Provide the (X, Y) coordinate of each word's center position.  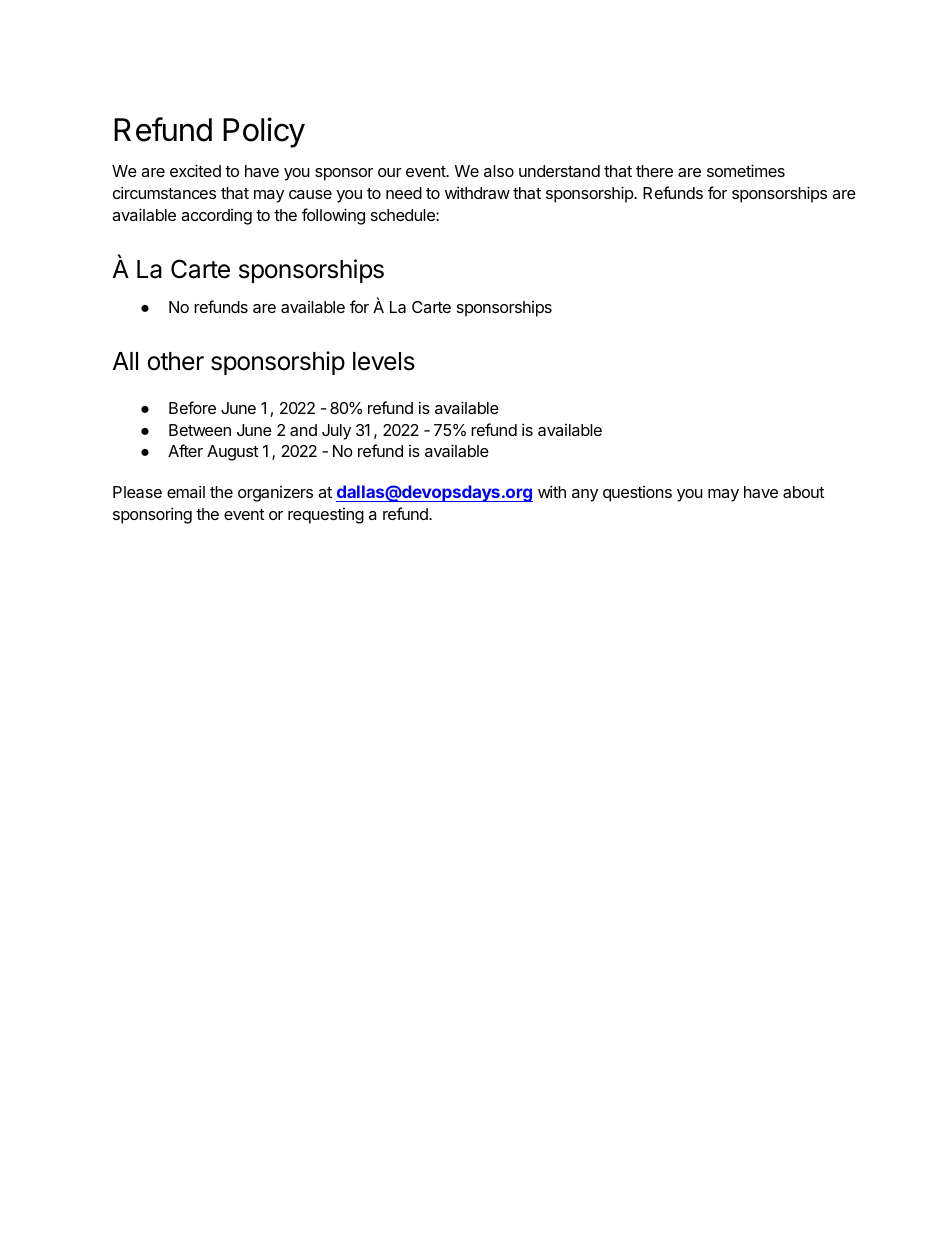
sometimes (746, 170)
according (216, 217)
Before (192, 407)
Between (200, 430)
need (404, 193)
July (336, 432)
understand (559, 171)
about (803, 492)
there (654, 171)
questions (637, 494)
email (186, 491)
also (499, 171)
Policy (264, 132)
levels (384, 361)
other (175, 361)
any (585, 495)
